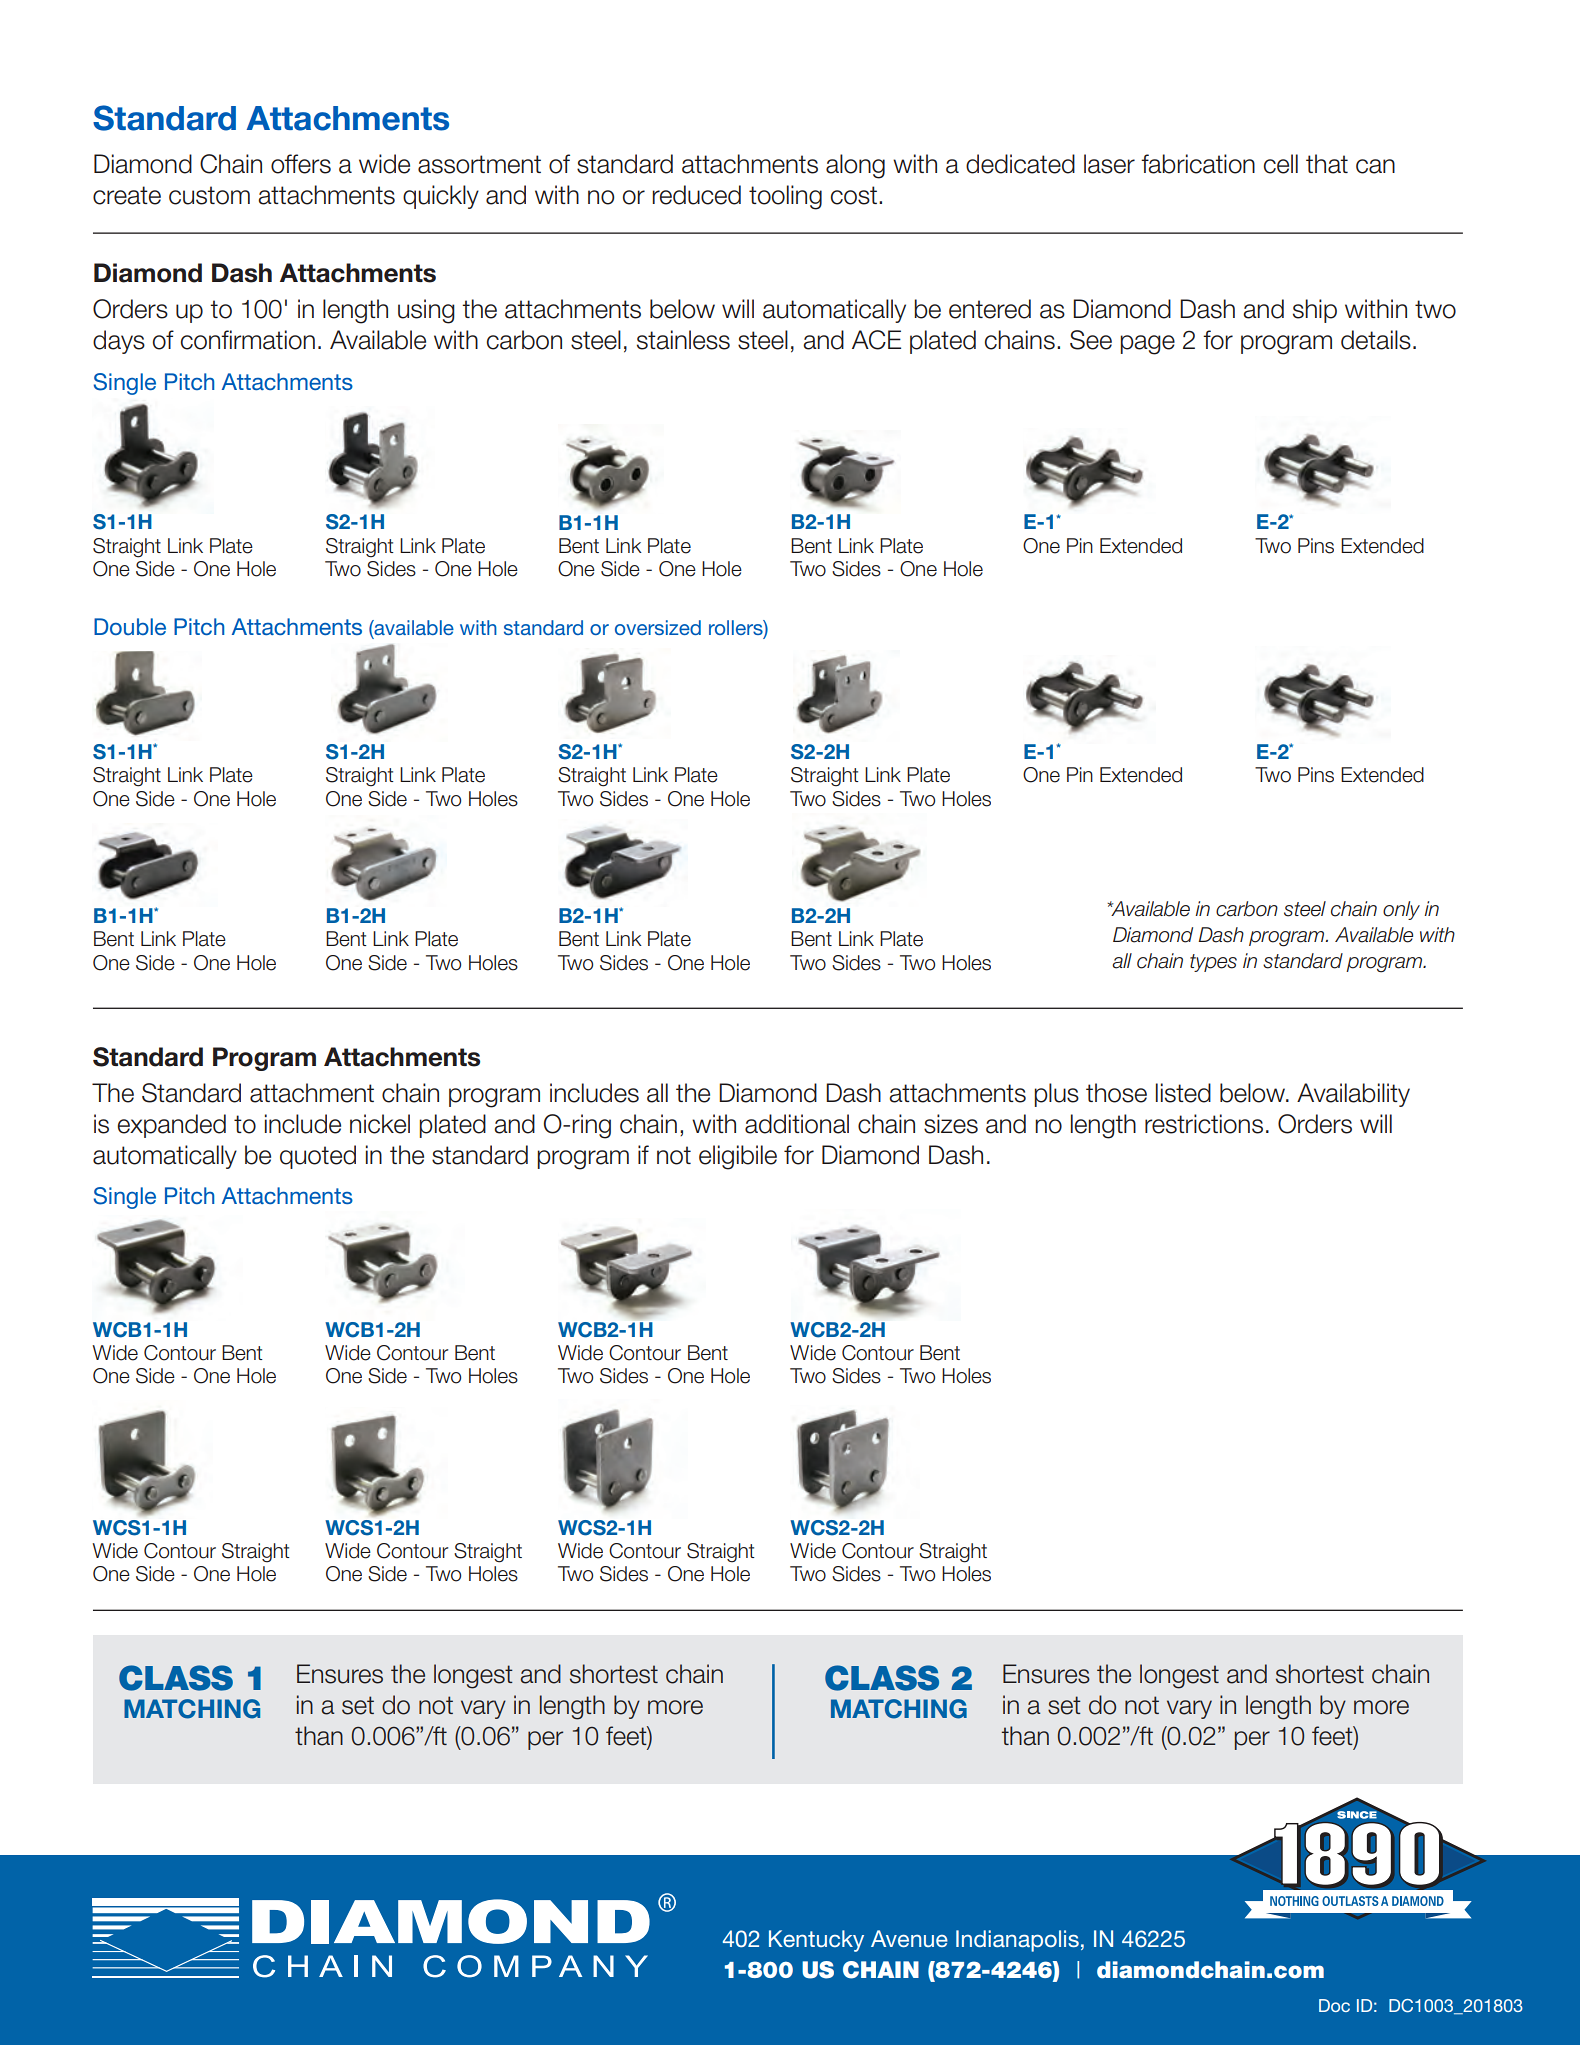  What do you see at coordinates (1334, 2005) in the screenshot?
I see `Doc` at bounding box center [1334, 2005].
